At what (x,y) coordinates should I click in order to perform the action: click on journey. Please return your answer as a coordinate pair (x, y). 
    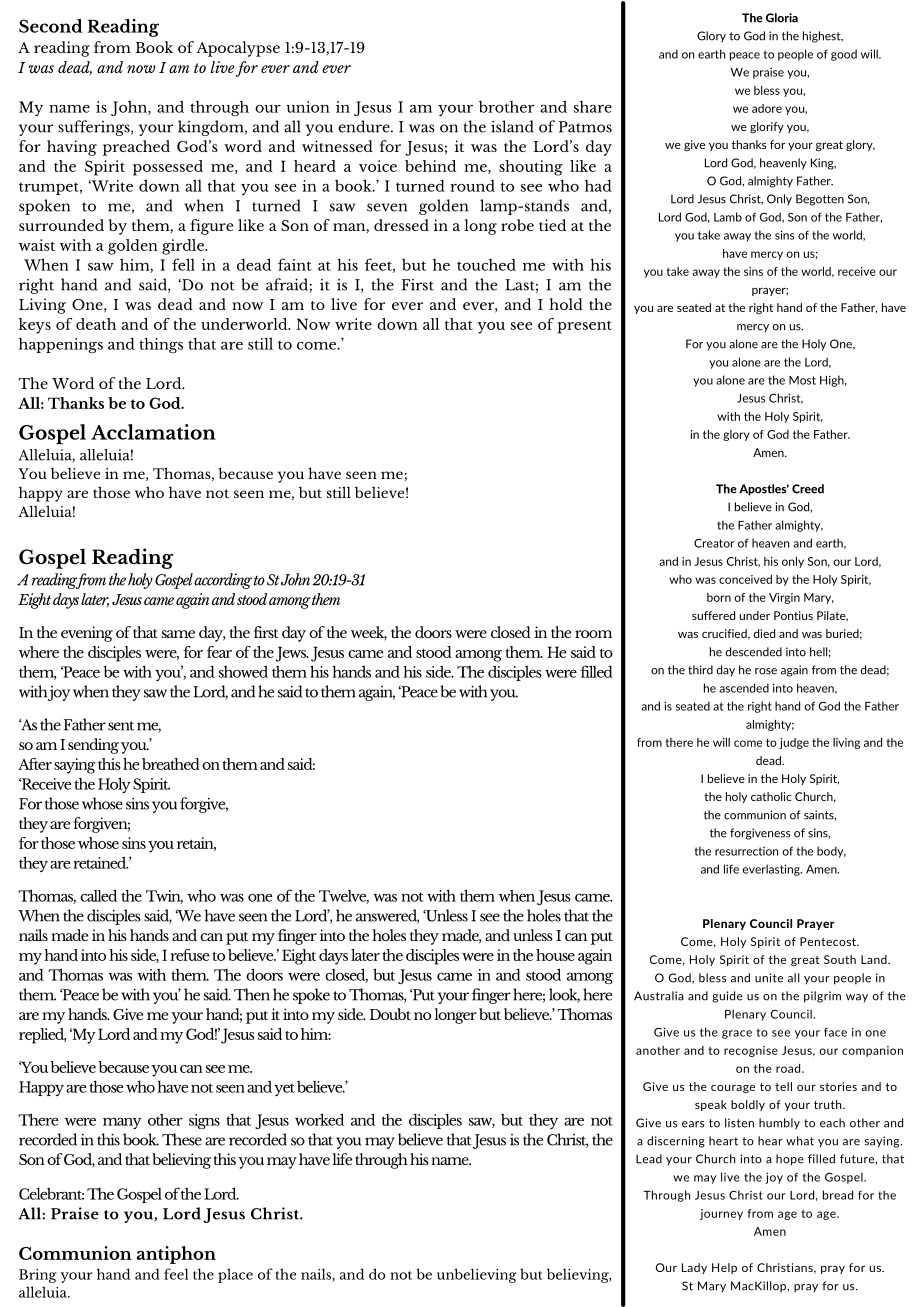
    Looking at the image, I should click on (721, 1214).
